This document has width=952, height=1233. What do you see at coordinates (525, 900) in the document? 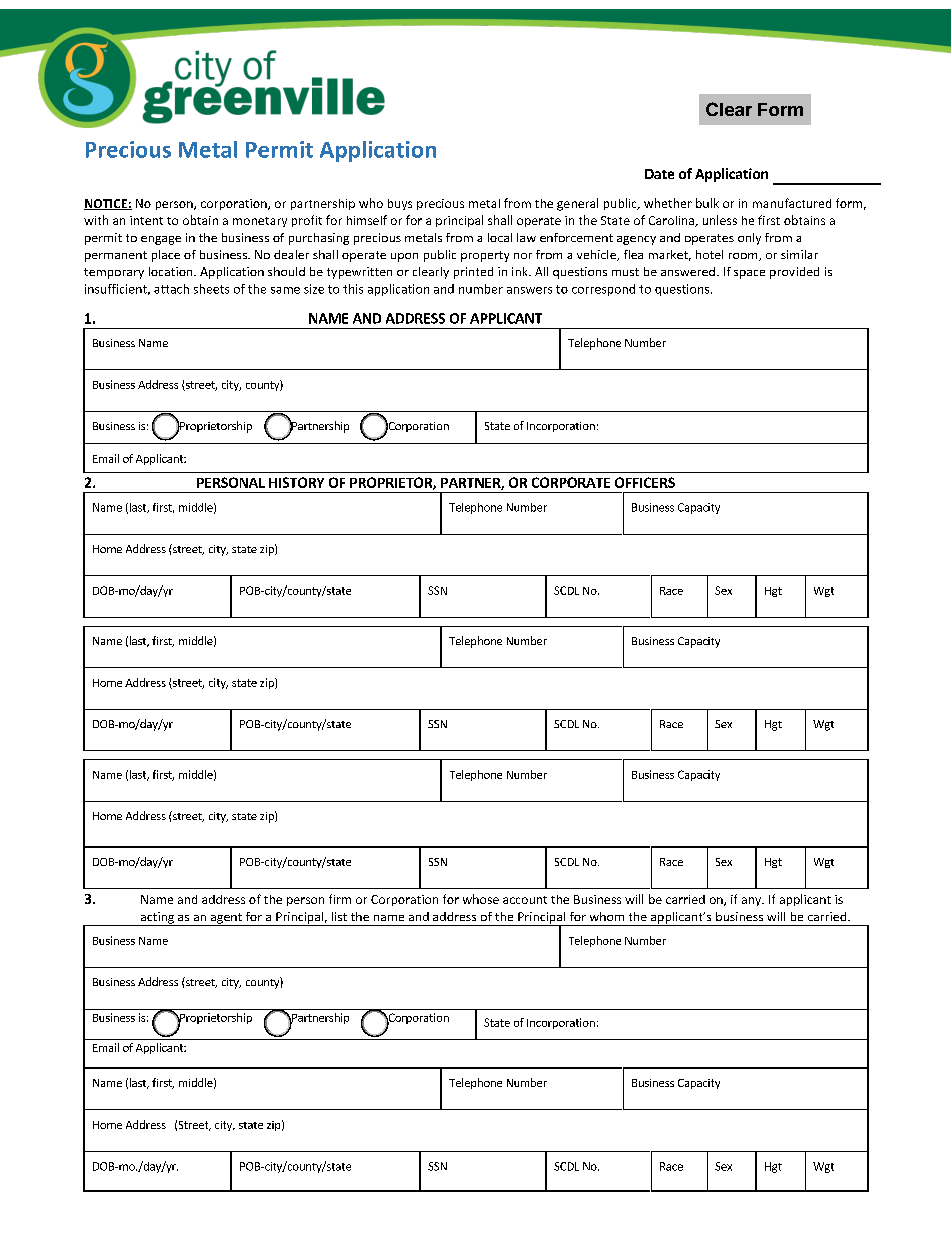
I see `account` at bounding box center [525, 900].
